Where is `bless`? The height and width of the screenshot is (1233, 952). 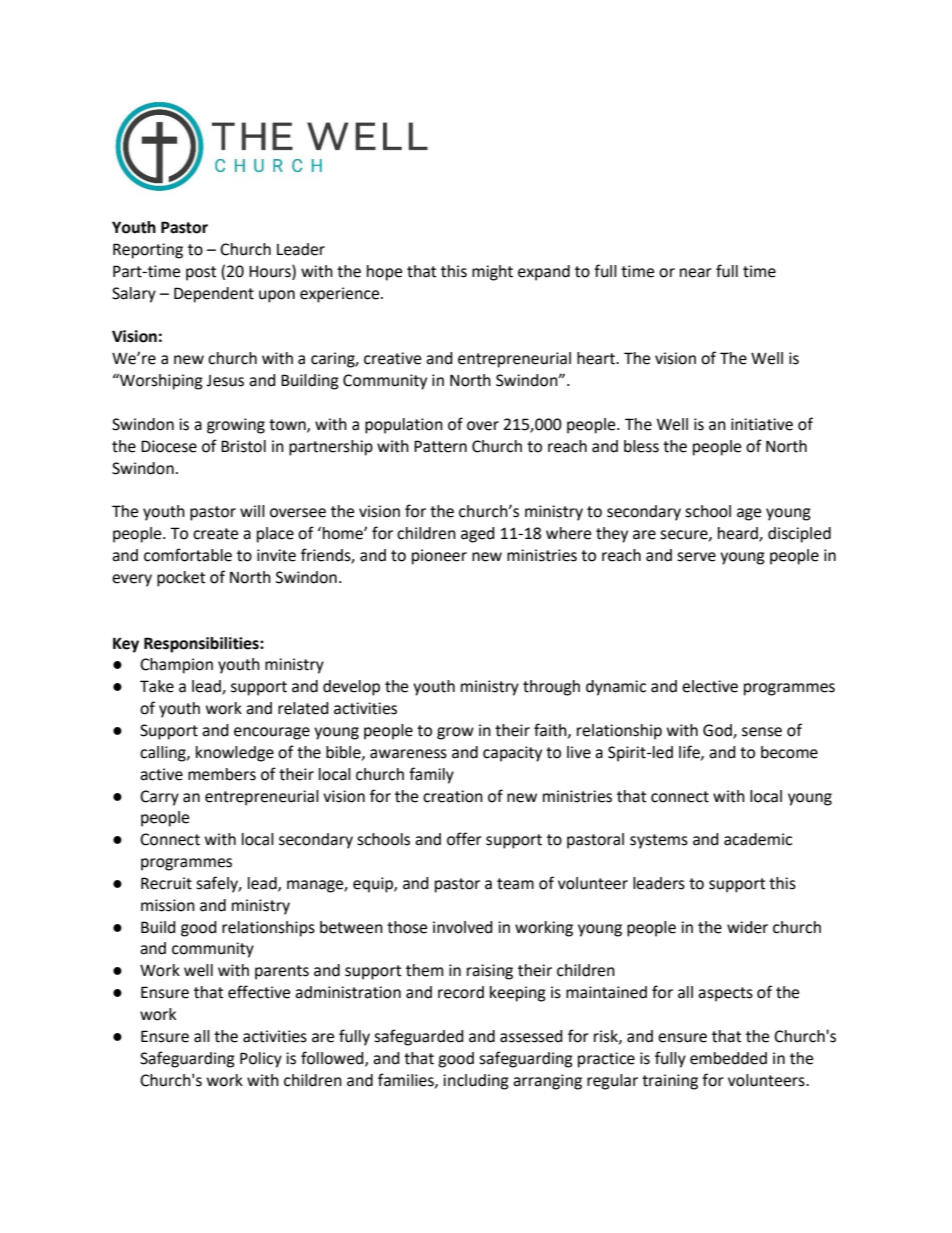 bless is located at coordinates (641, 446).
